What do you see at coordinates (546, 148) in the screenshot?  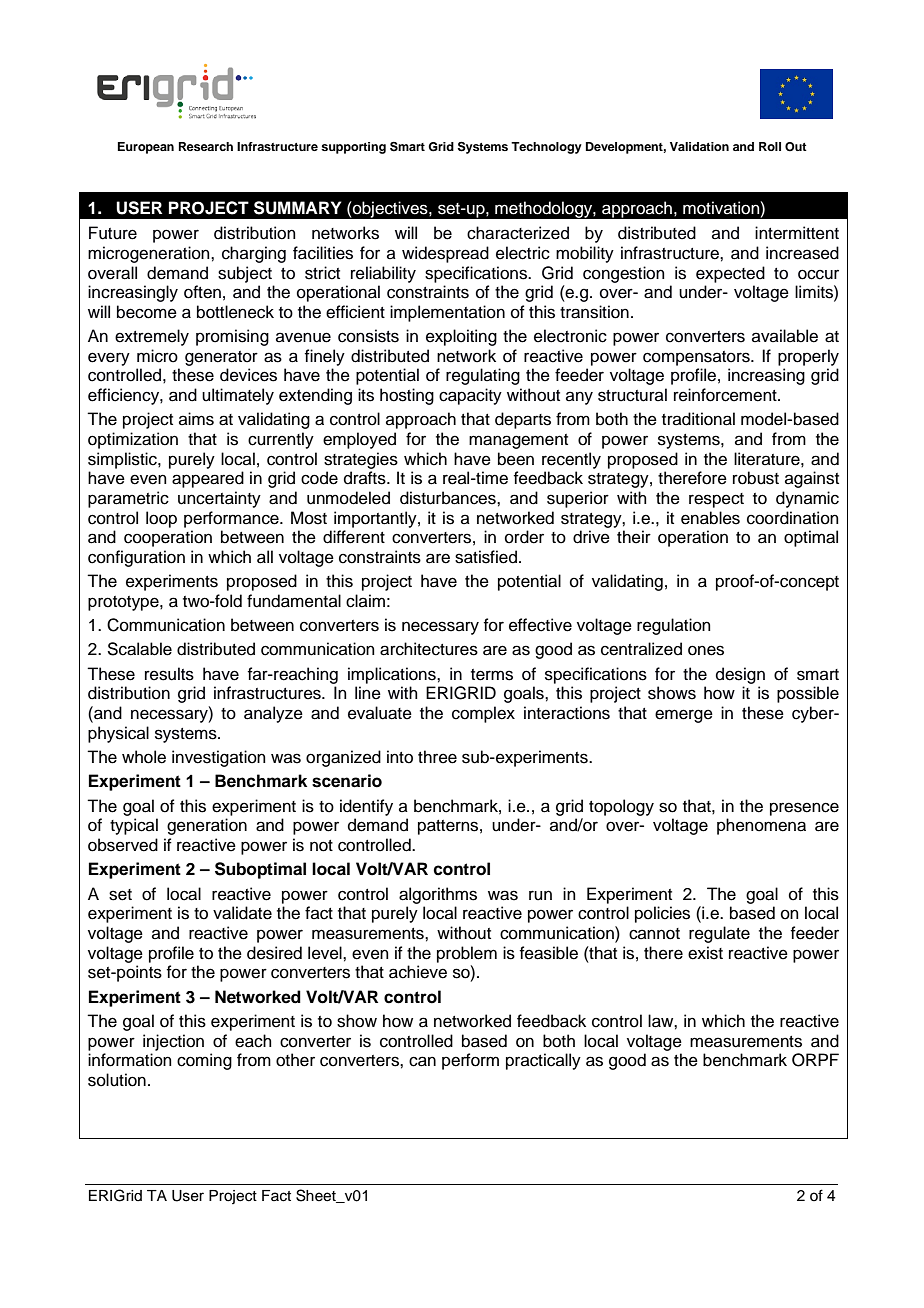 I see `Technology` at bounding box center [546, 148].
